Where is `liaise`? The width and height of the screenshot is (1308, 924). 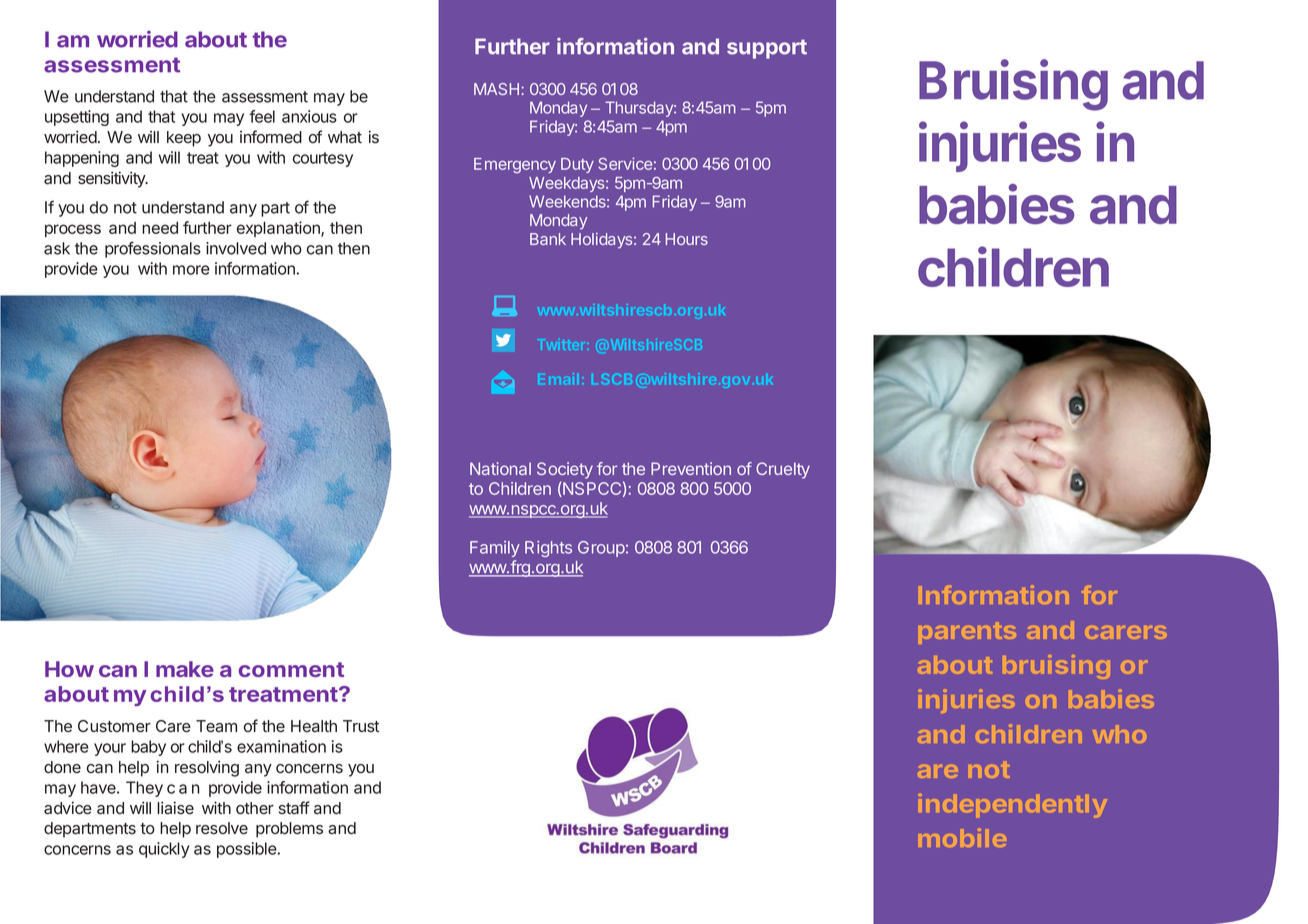 liaise is located at coordinates (175, 808).
